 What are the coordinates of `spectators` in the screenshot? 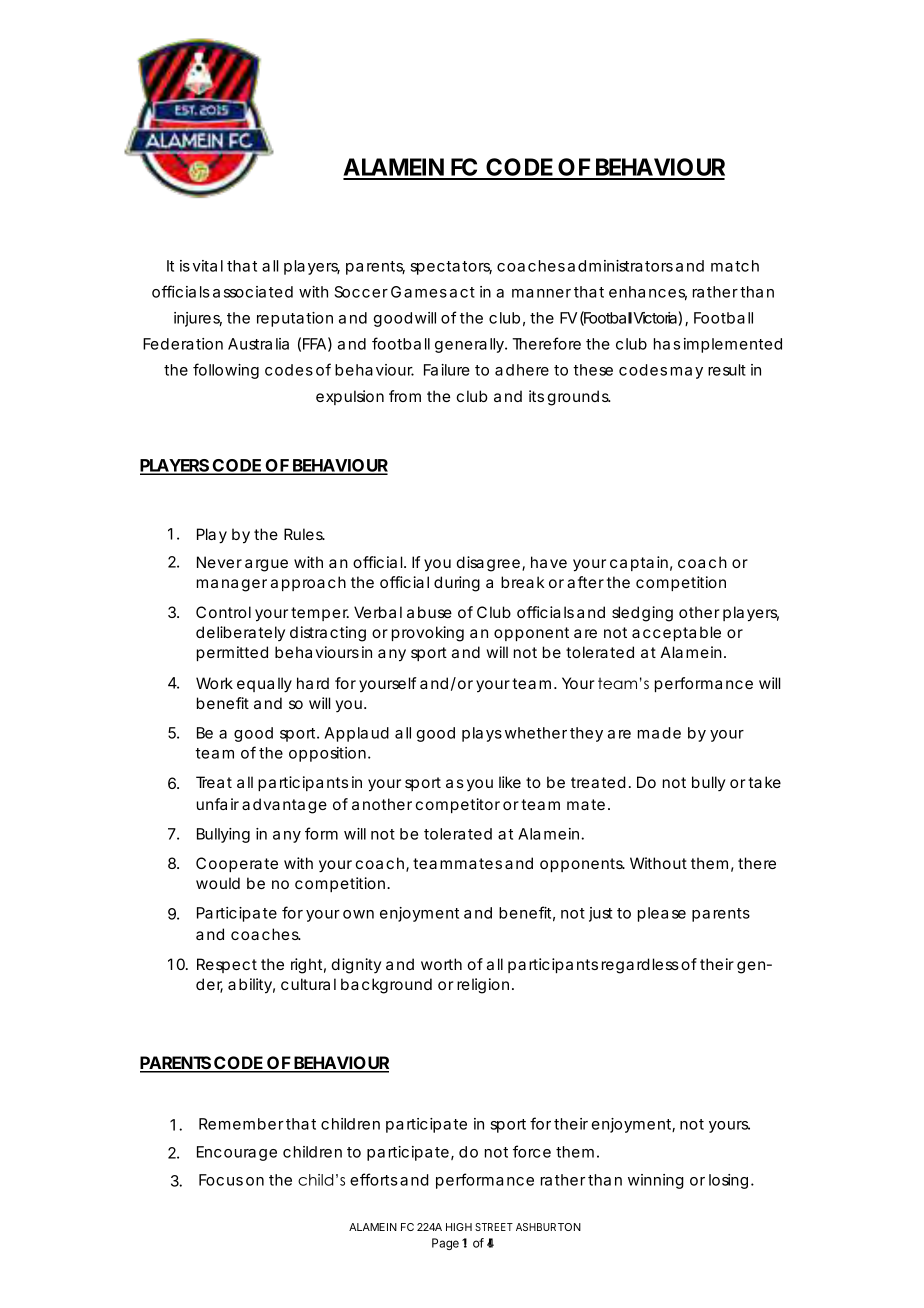 It's located at (451, 268).
